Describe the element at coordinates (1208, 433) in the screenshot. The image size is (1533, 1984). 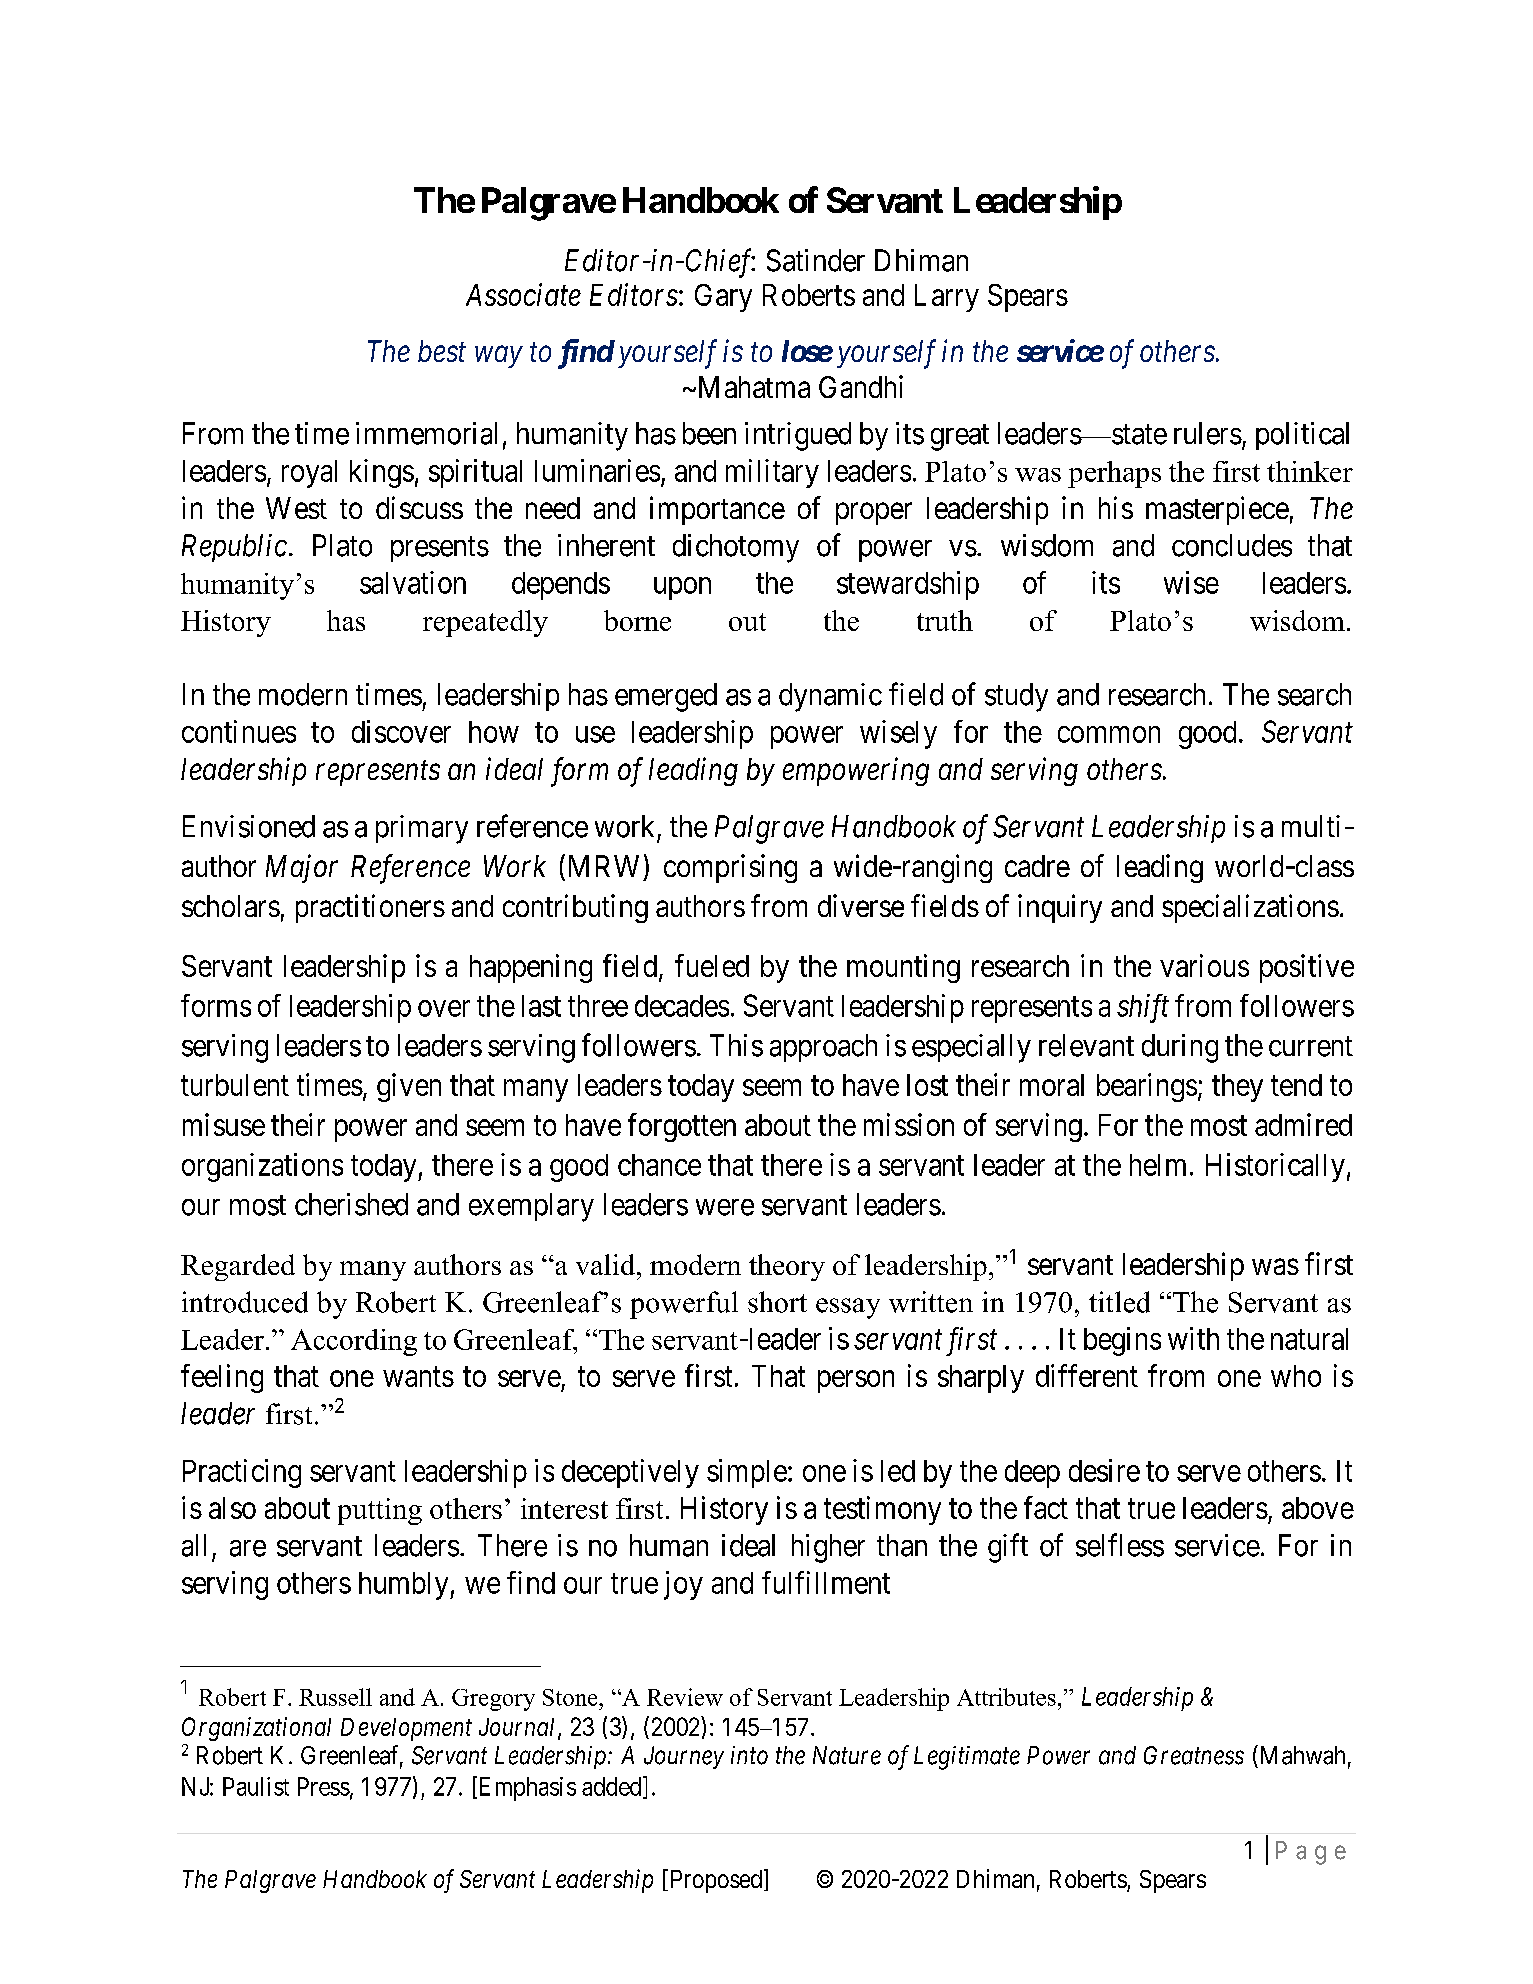
I see `rulers` at that location.
